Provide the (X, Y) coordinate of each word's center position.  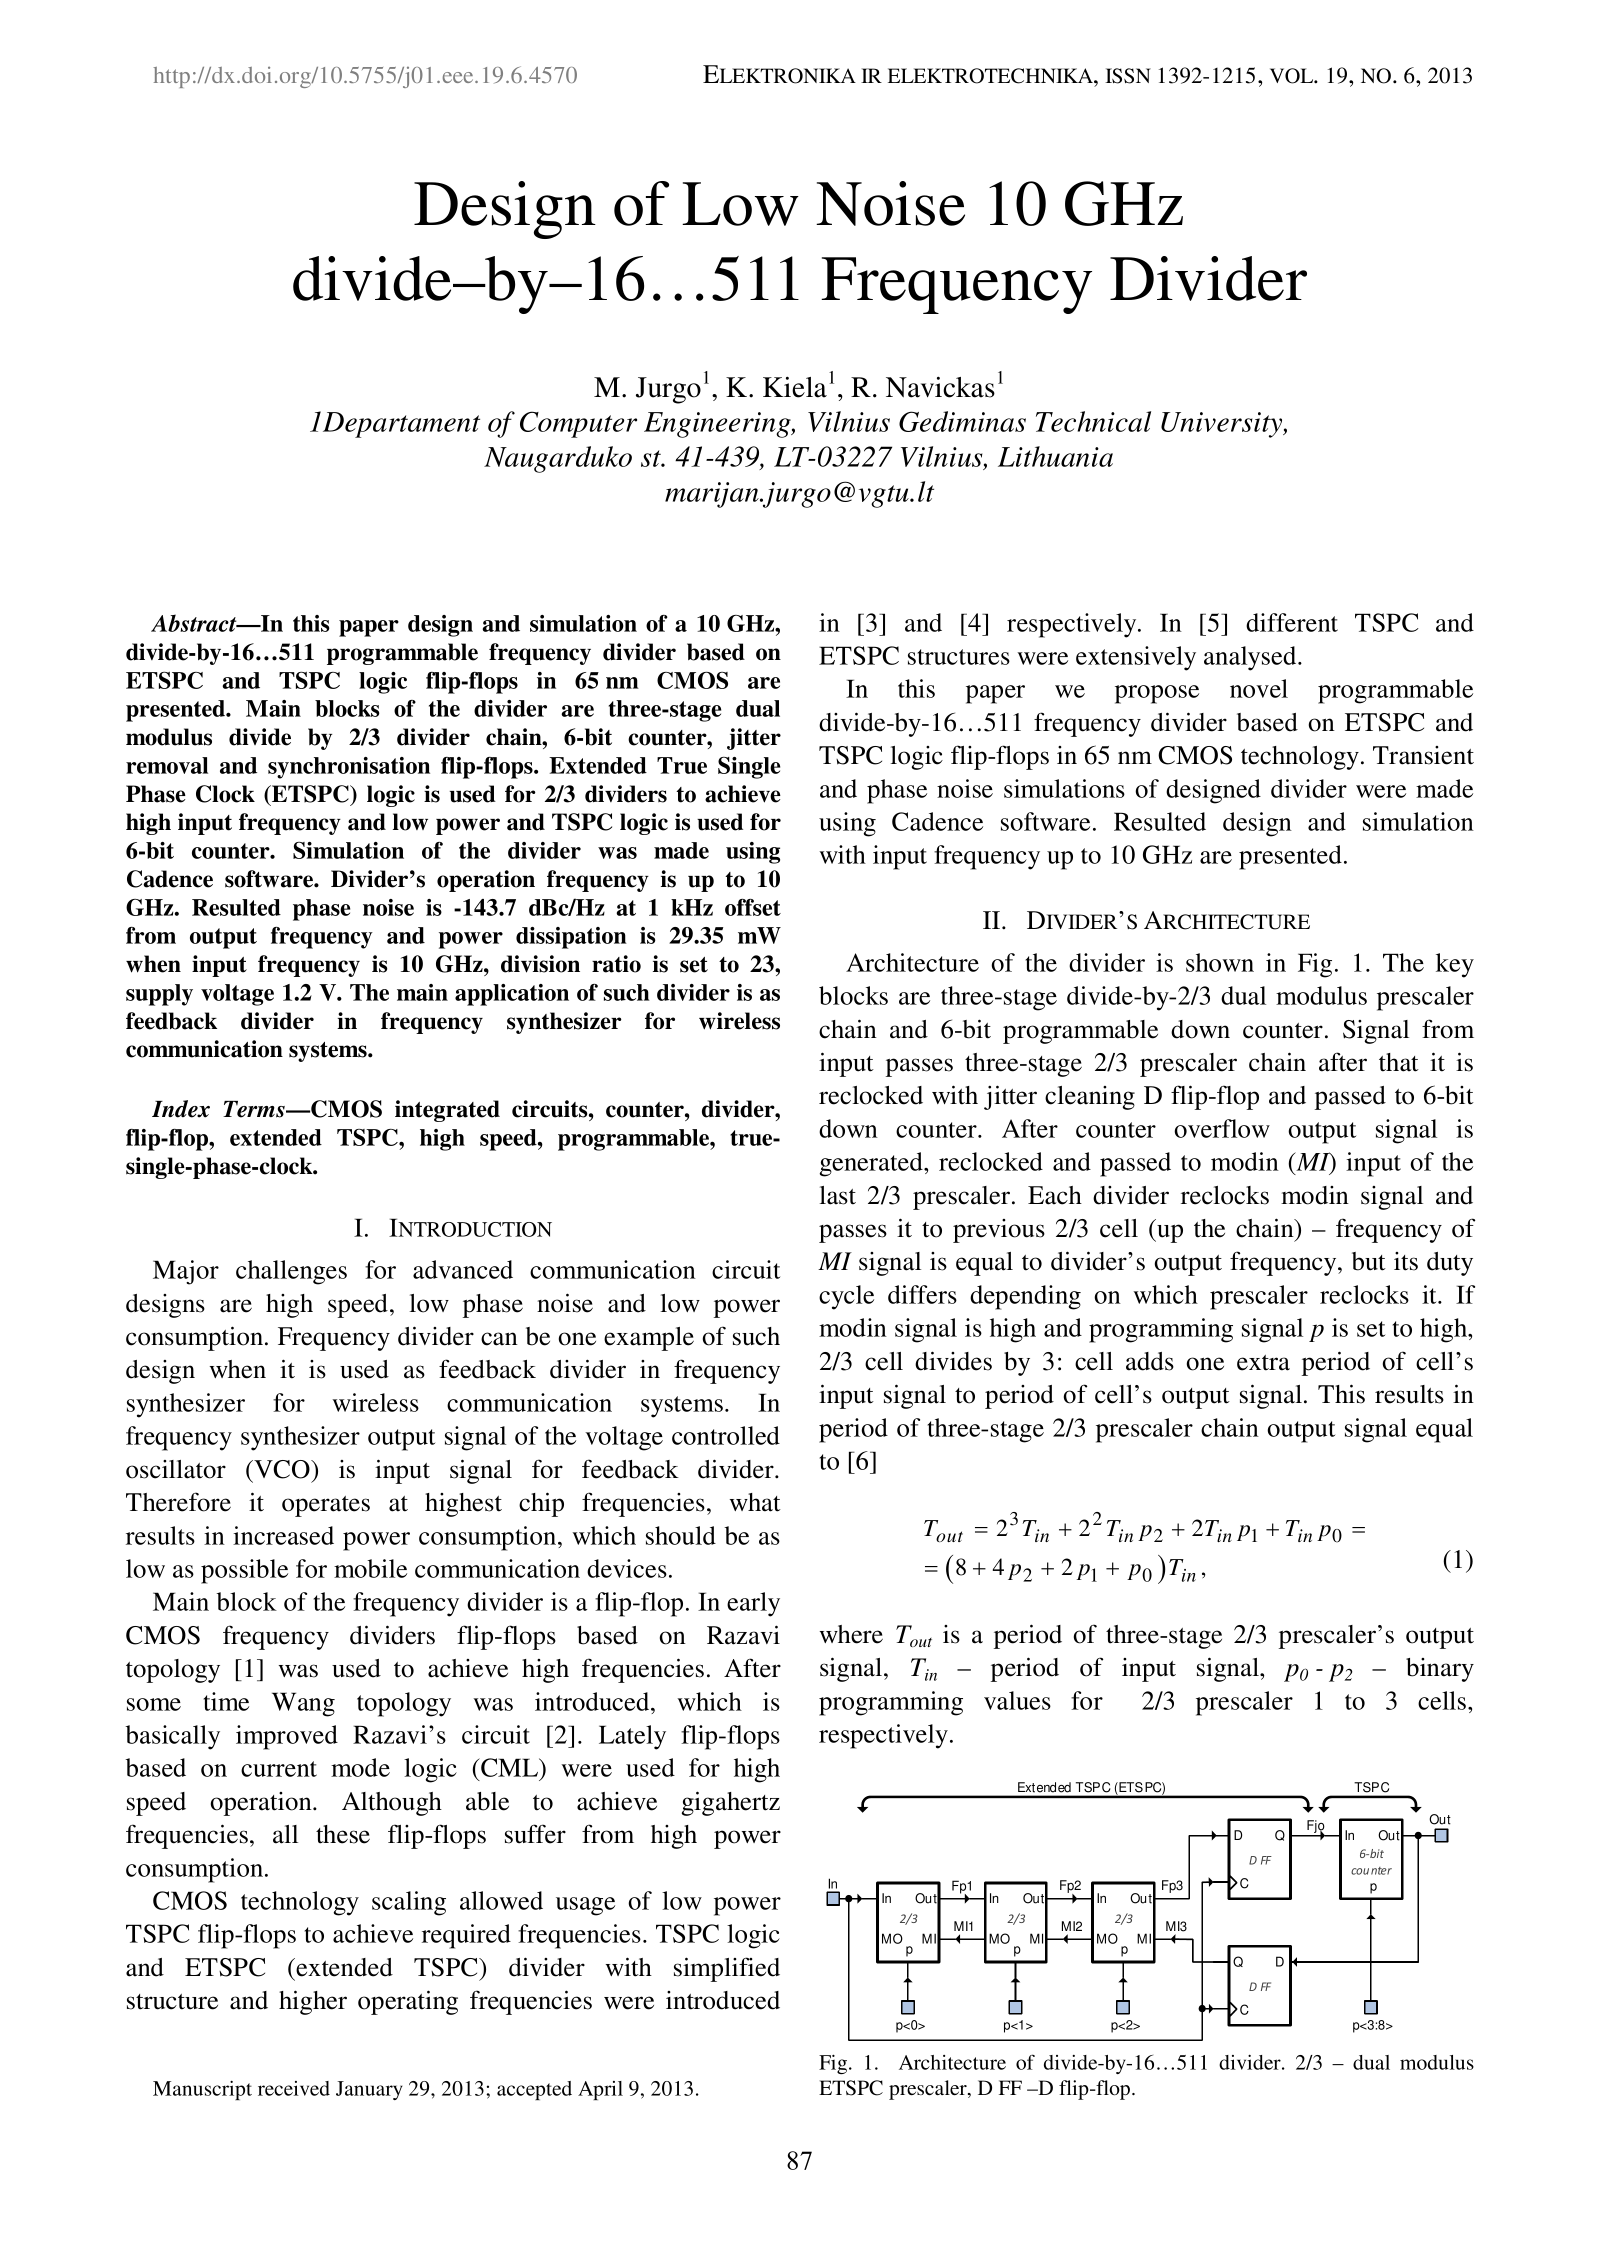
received (294, 2088)
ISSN (1128, 76)
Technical (1093, 421)
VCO (282, 1469)
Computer (578, 424)
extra (1263, 1363)
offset (753, 907)
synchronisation (349, 768)
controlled (726, 1435)
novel (1259, 688)
